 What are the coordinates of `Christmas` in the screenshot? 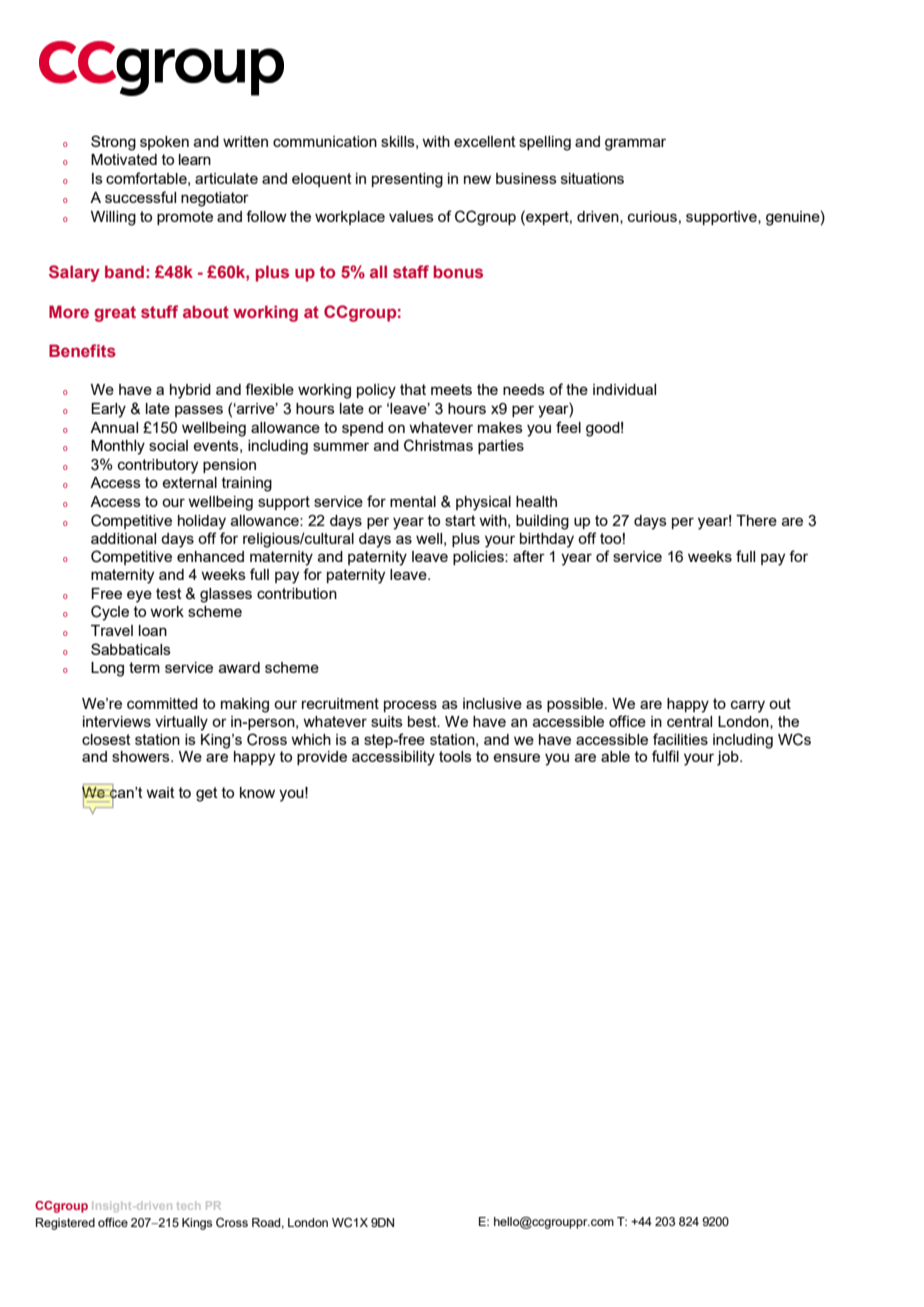 It's located at (438, 445).
